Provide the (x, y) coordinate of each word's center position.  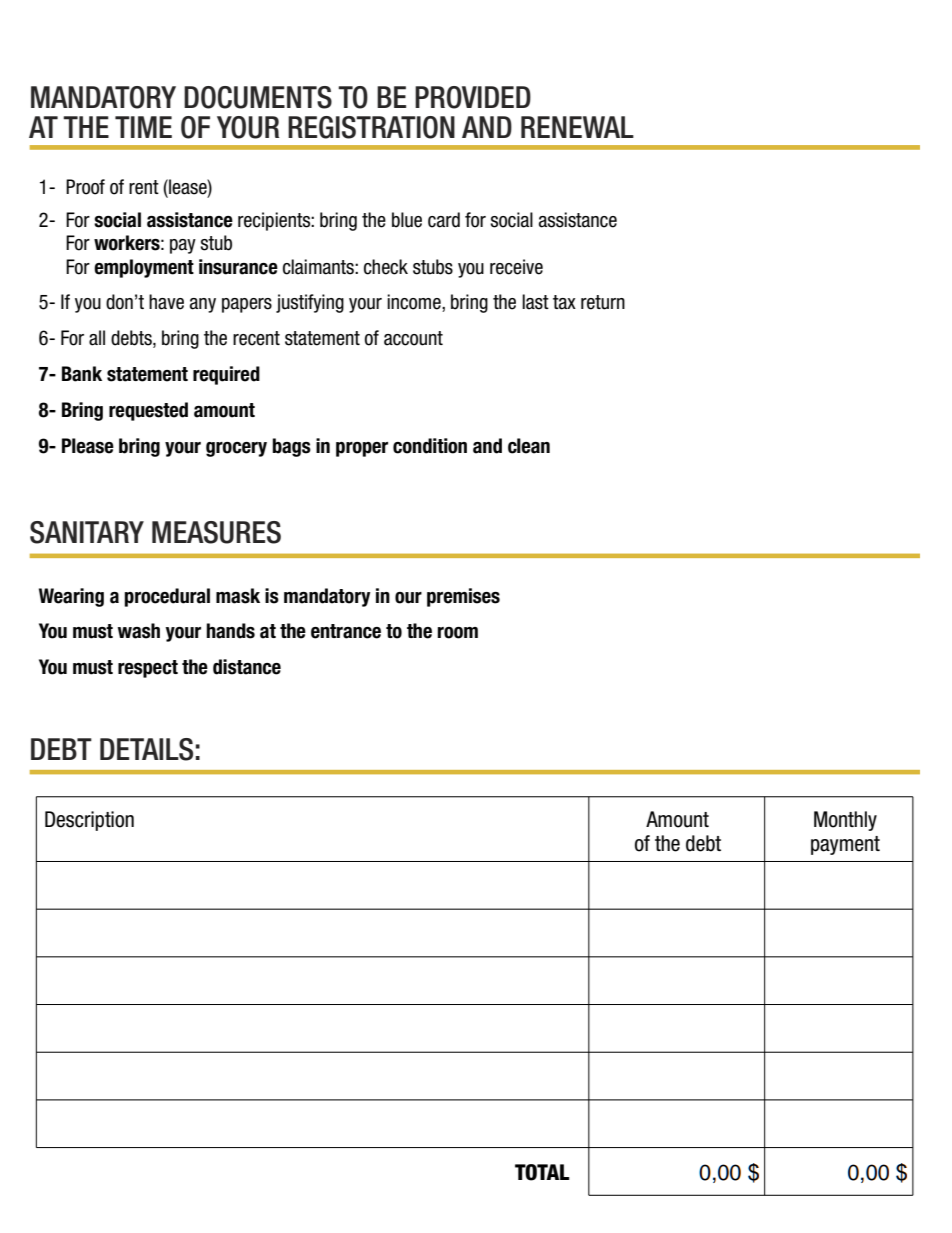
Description (89, 821)
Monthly (845, 821)
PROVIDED (473, 97)
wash (139, 631)
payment (845, 845)
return (603, 302)
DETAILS (146, 749)
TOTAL (542, 1172)
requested (148, 411)
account (413, 338)
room (457, 633)
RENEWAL (577, 127)
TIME (143, 127)
